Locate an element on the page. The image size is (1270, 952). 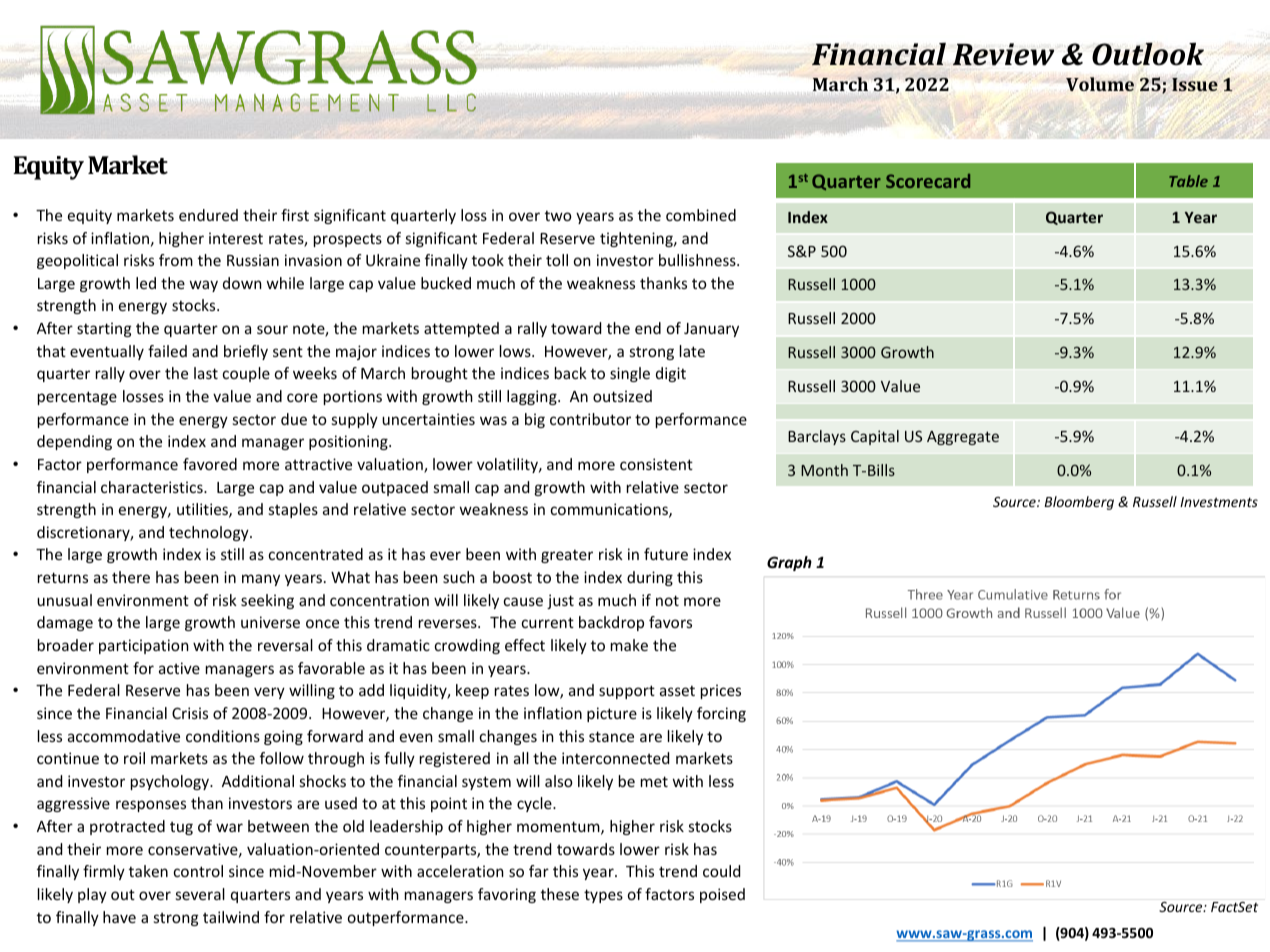
control is located at coordinates (198, 871).
